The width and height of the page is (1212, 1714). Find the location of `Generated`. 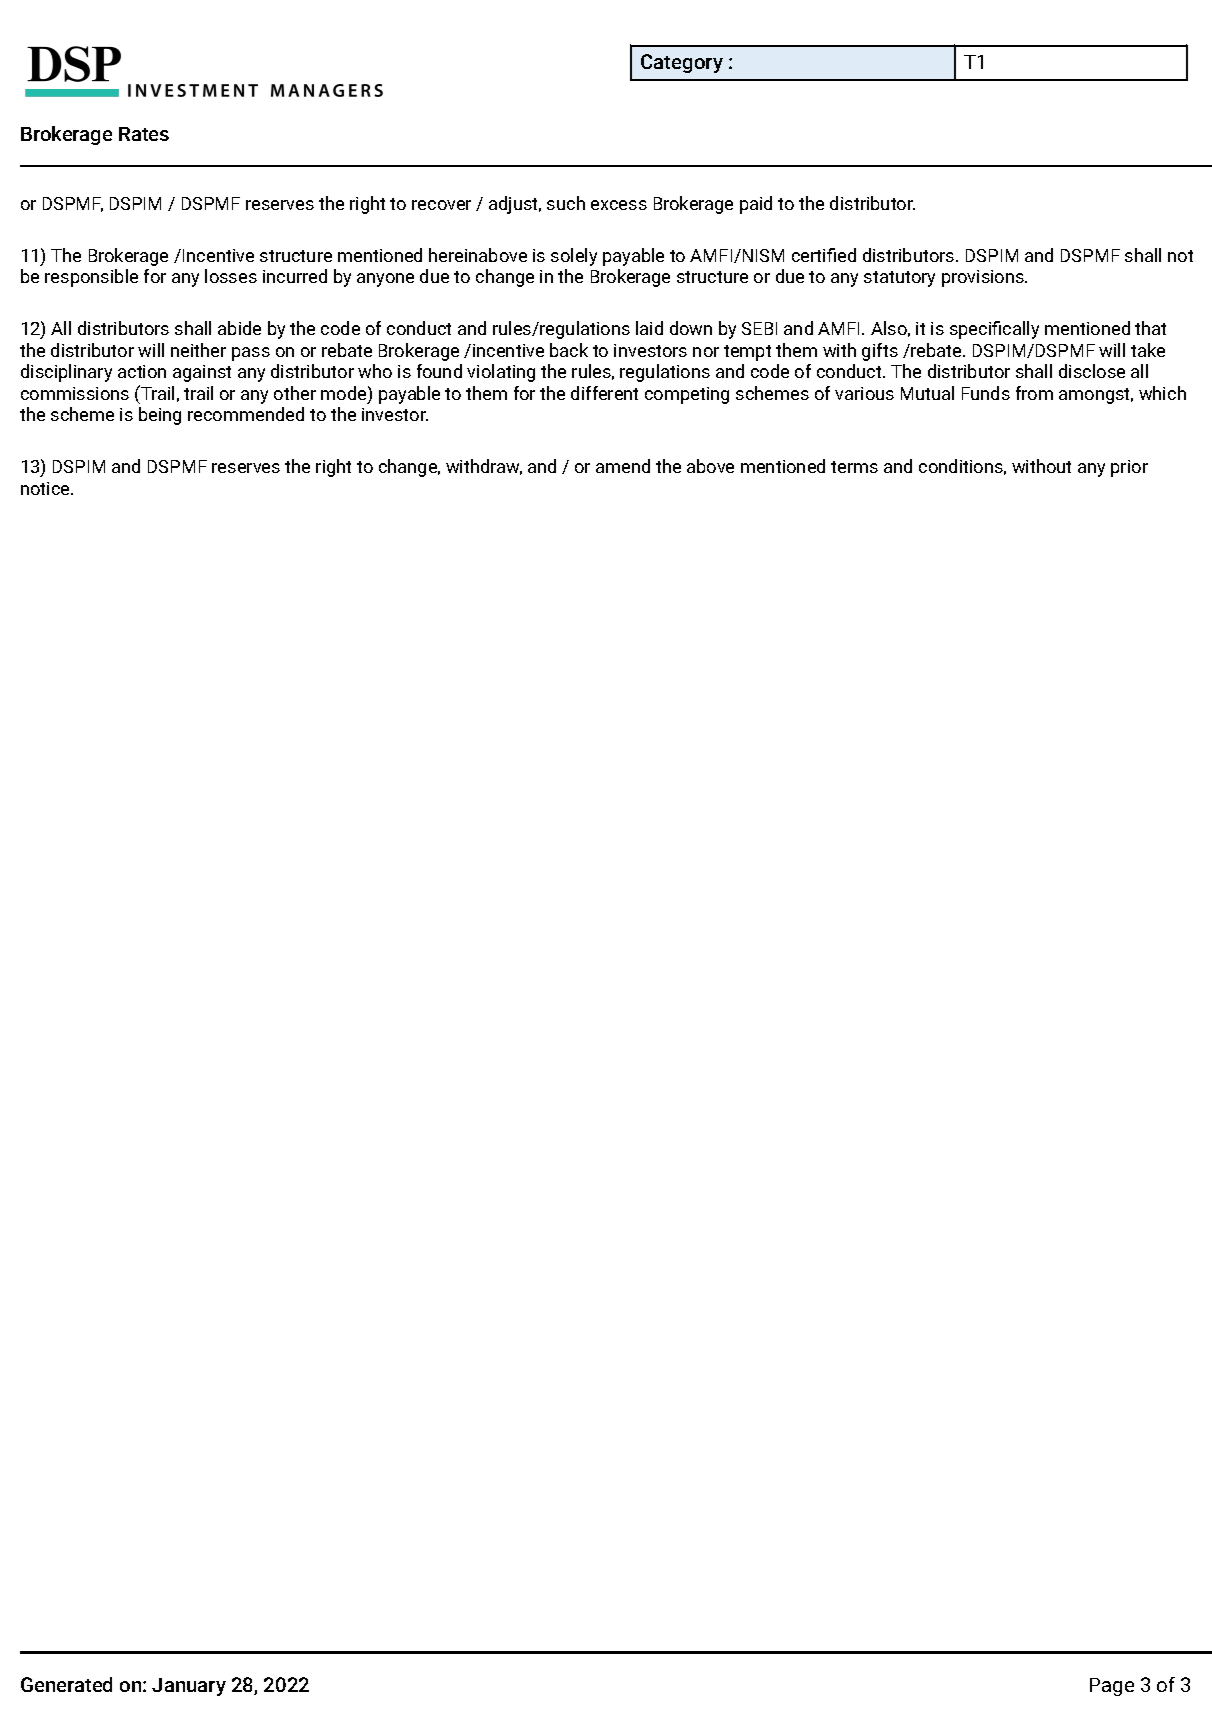

Generated is located at coordinates (66, 1684).
